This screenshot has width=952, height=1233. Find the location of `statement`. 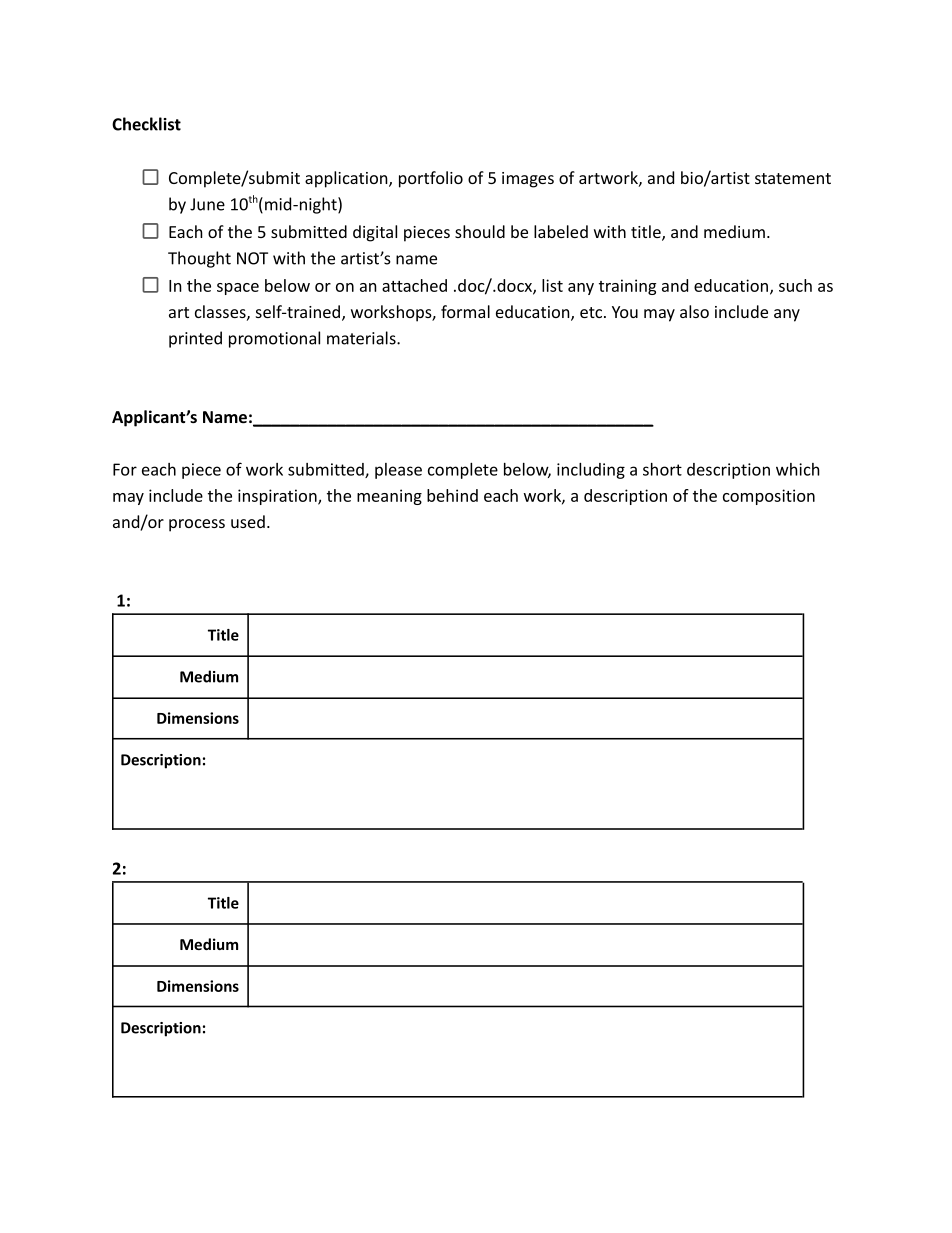

statement is located at coordinates (793, 178).
